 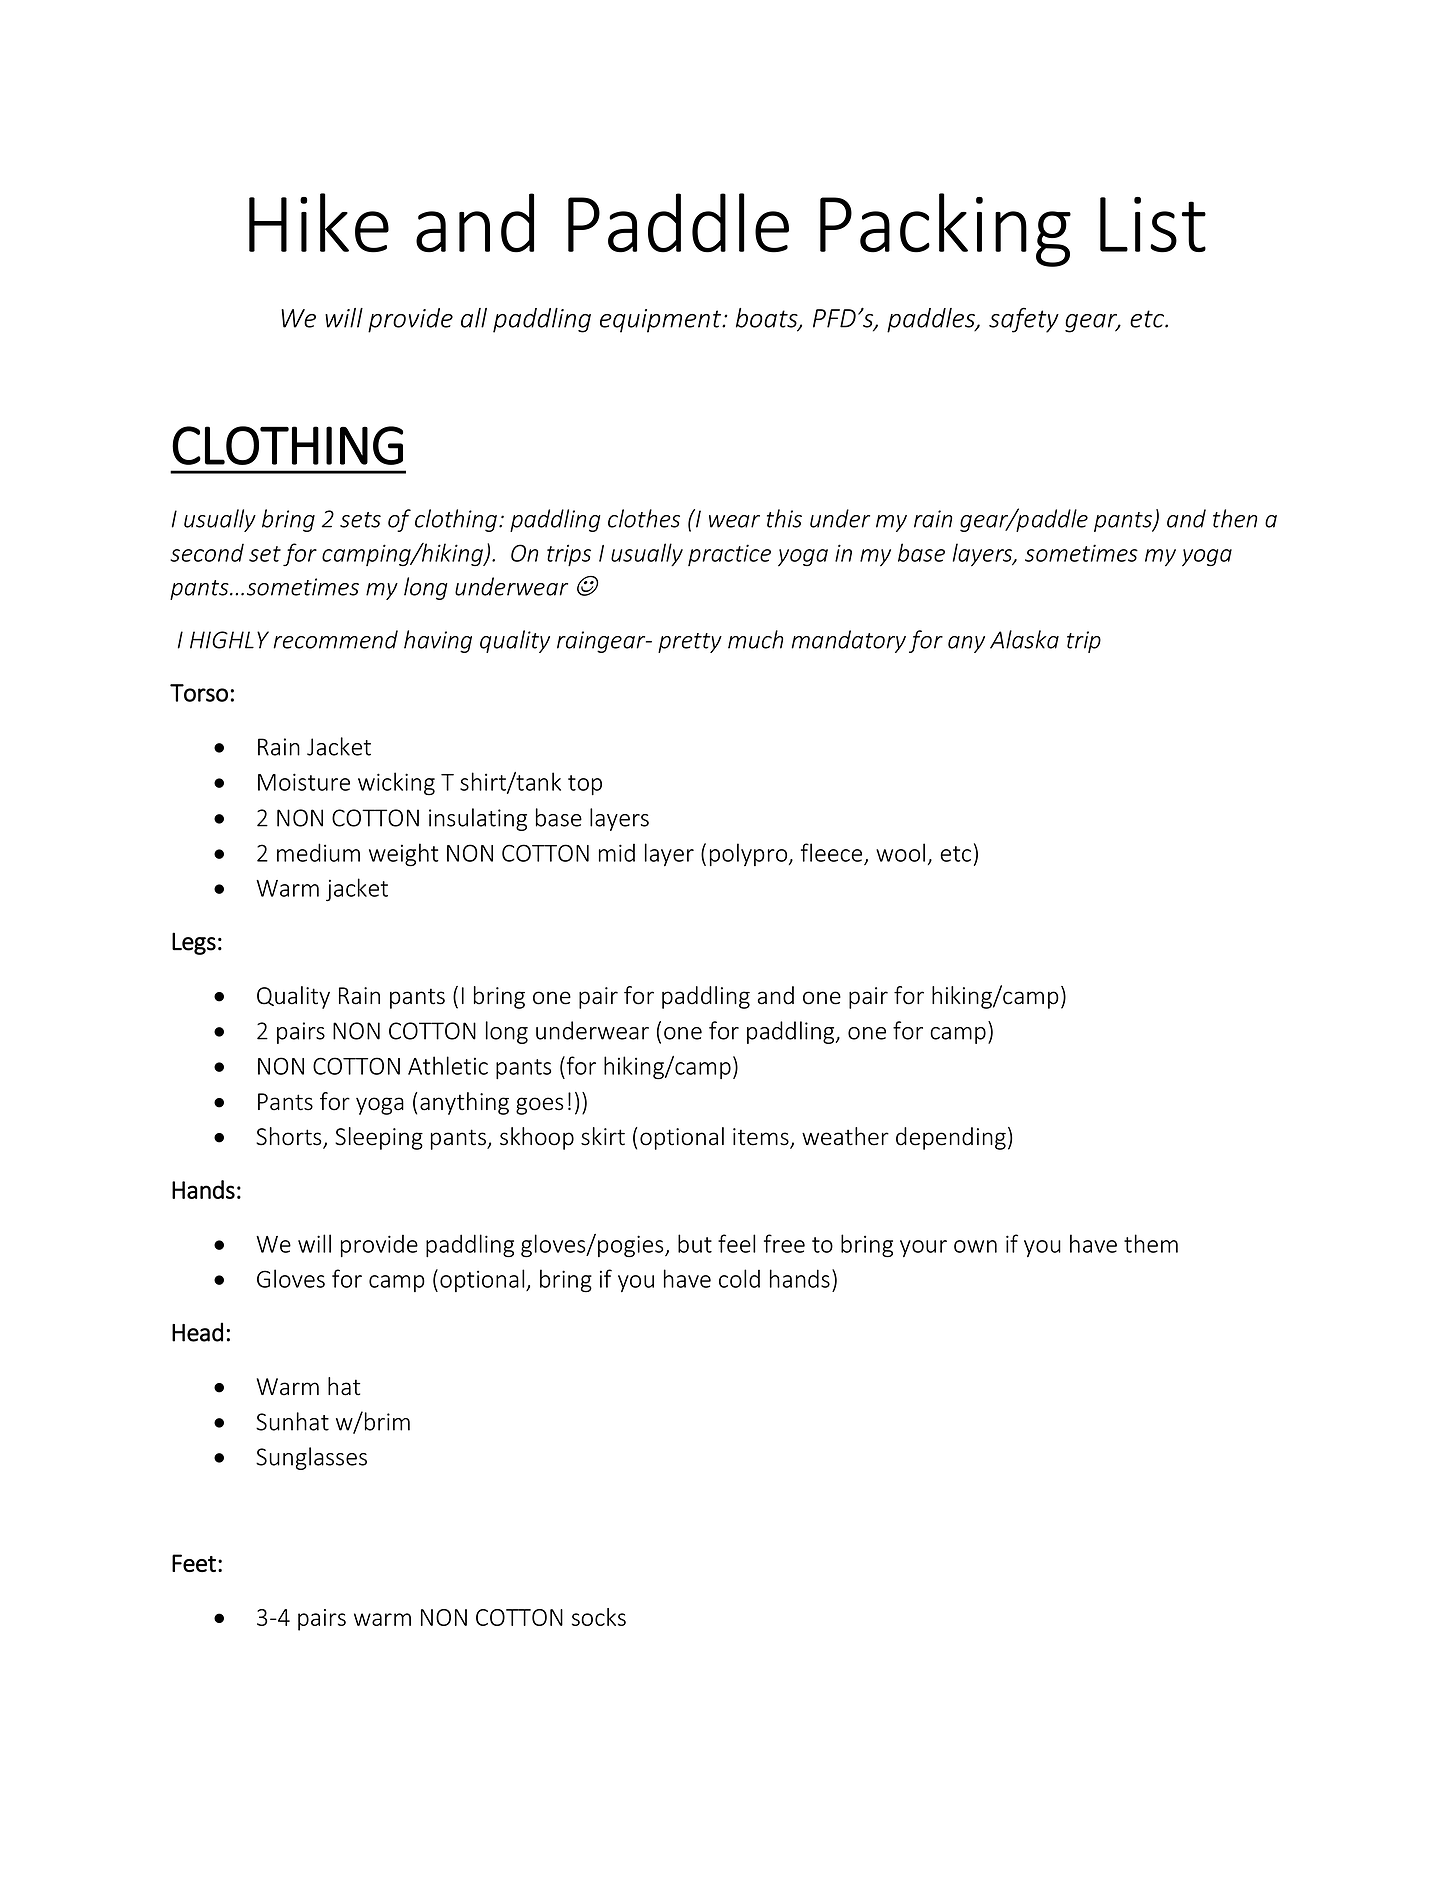 I want to click on Hike, so click(x=319, y=223).
